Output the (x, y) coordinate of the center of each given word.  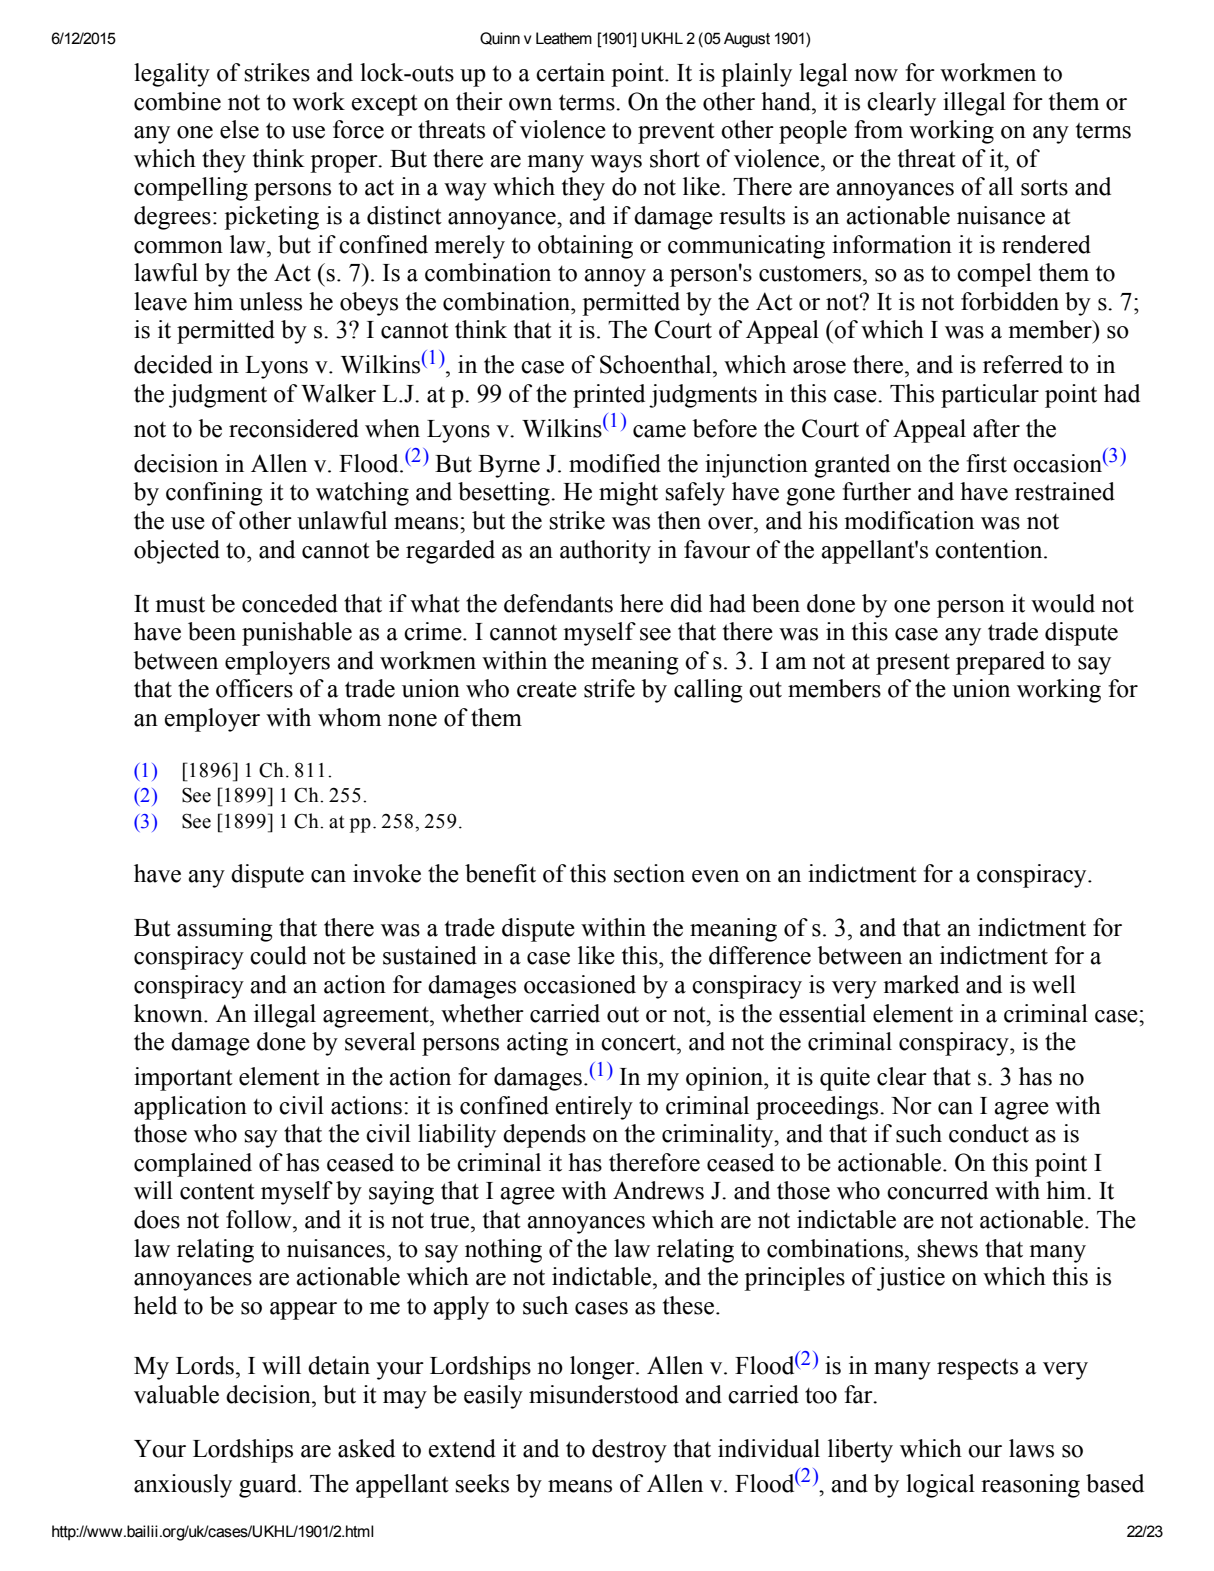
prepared (1000, 663)
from (878, 129)
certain (570, 72)
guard (269, 1486)
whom (349, 717)
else (239, 129)
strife (609, 688)
